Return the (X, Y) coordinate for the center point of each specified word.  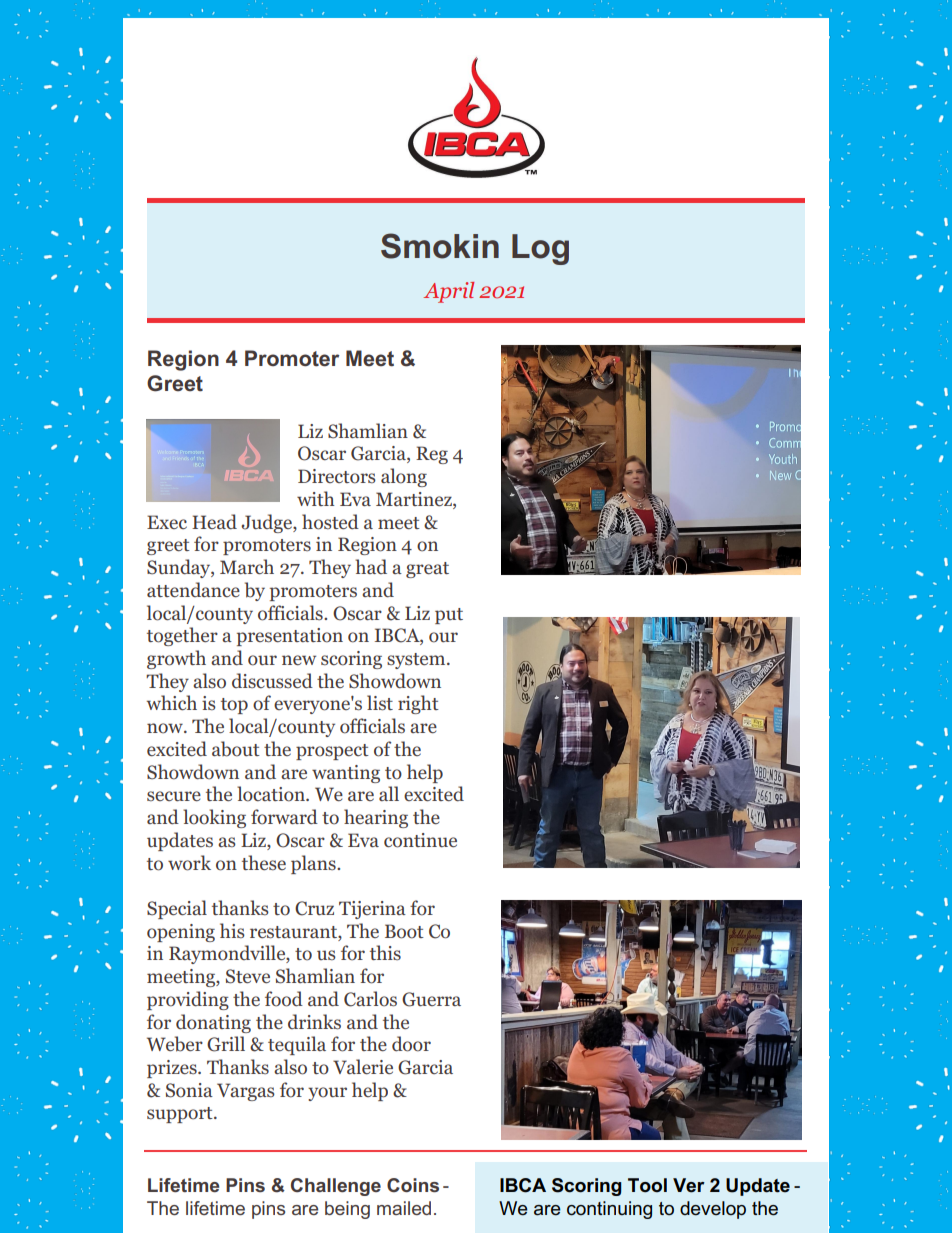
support (181, 1115)
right (418, 704)
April (448, 292)
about (236, 749)
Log (540, 249)
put (449, 616)
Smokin (440, 246)
